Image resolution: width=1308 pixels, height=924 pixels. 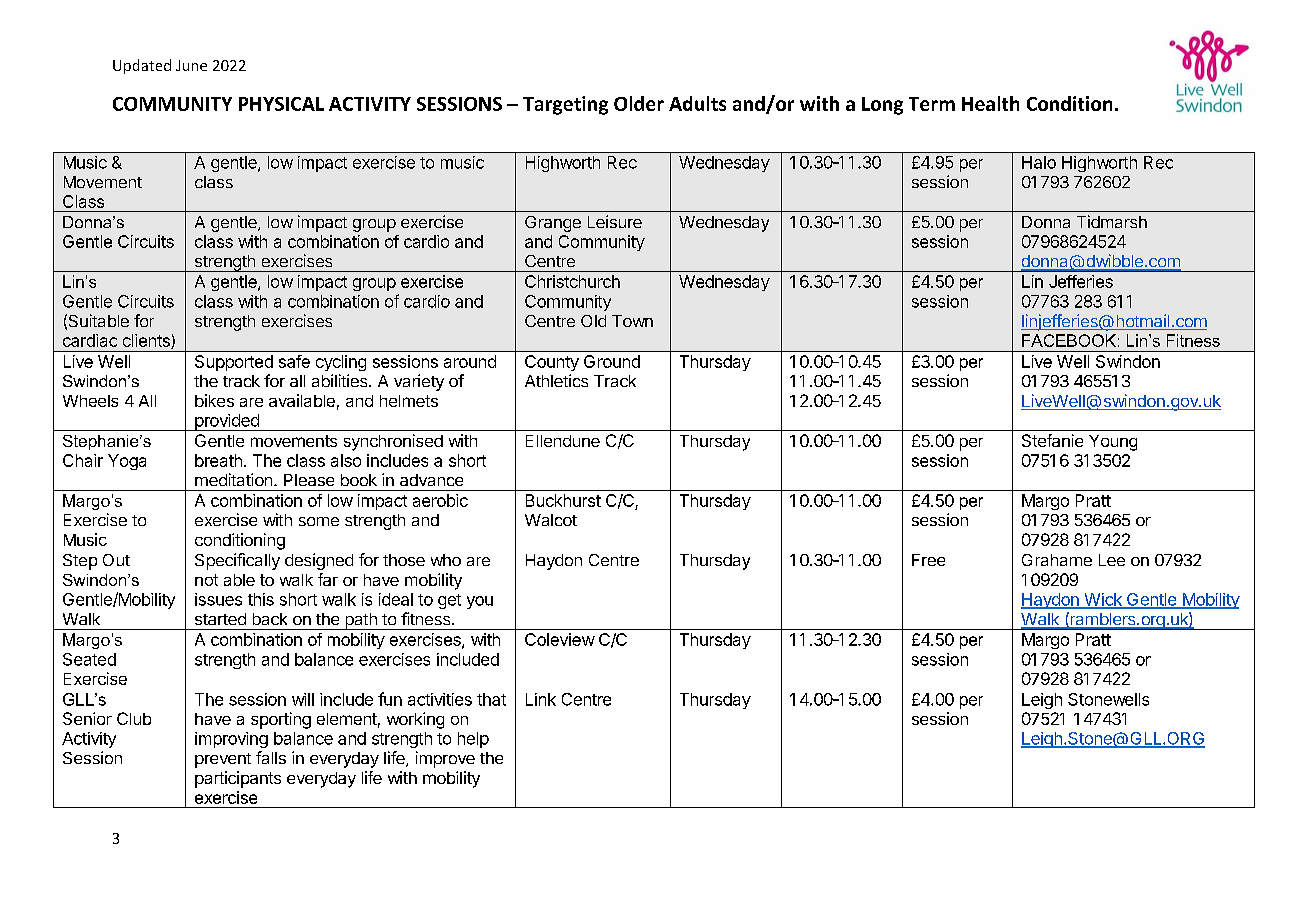 What do you see at coordinates (446, 560) in the document?
I see `who` at bounding box center [446, 560].
